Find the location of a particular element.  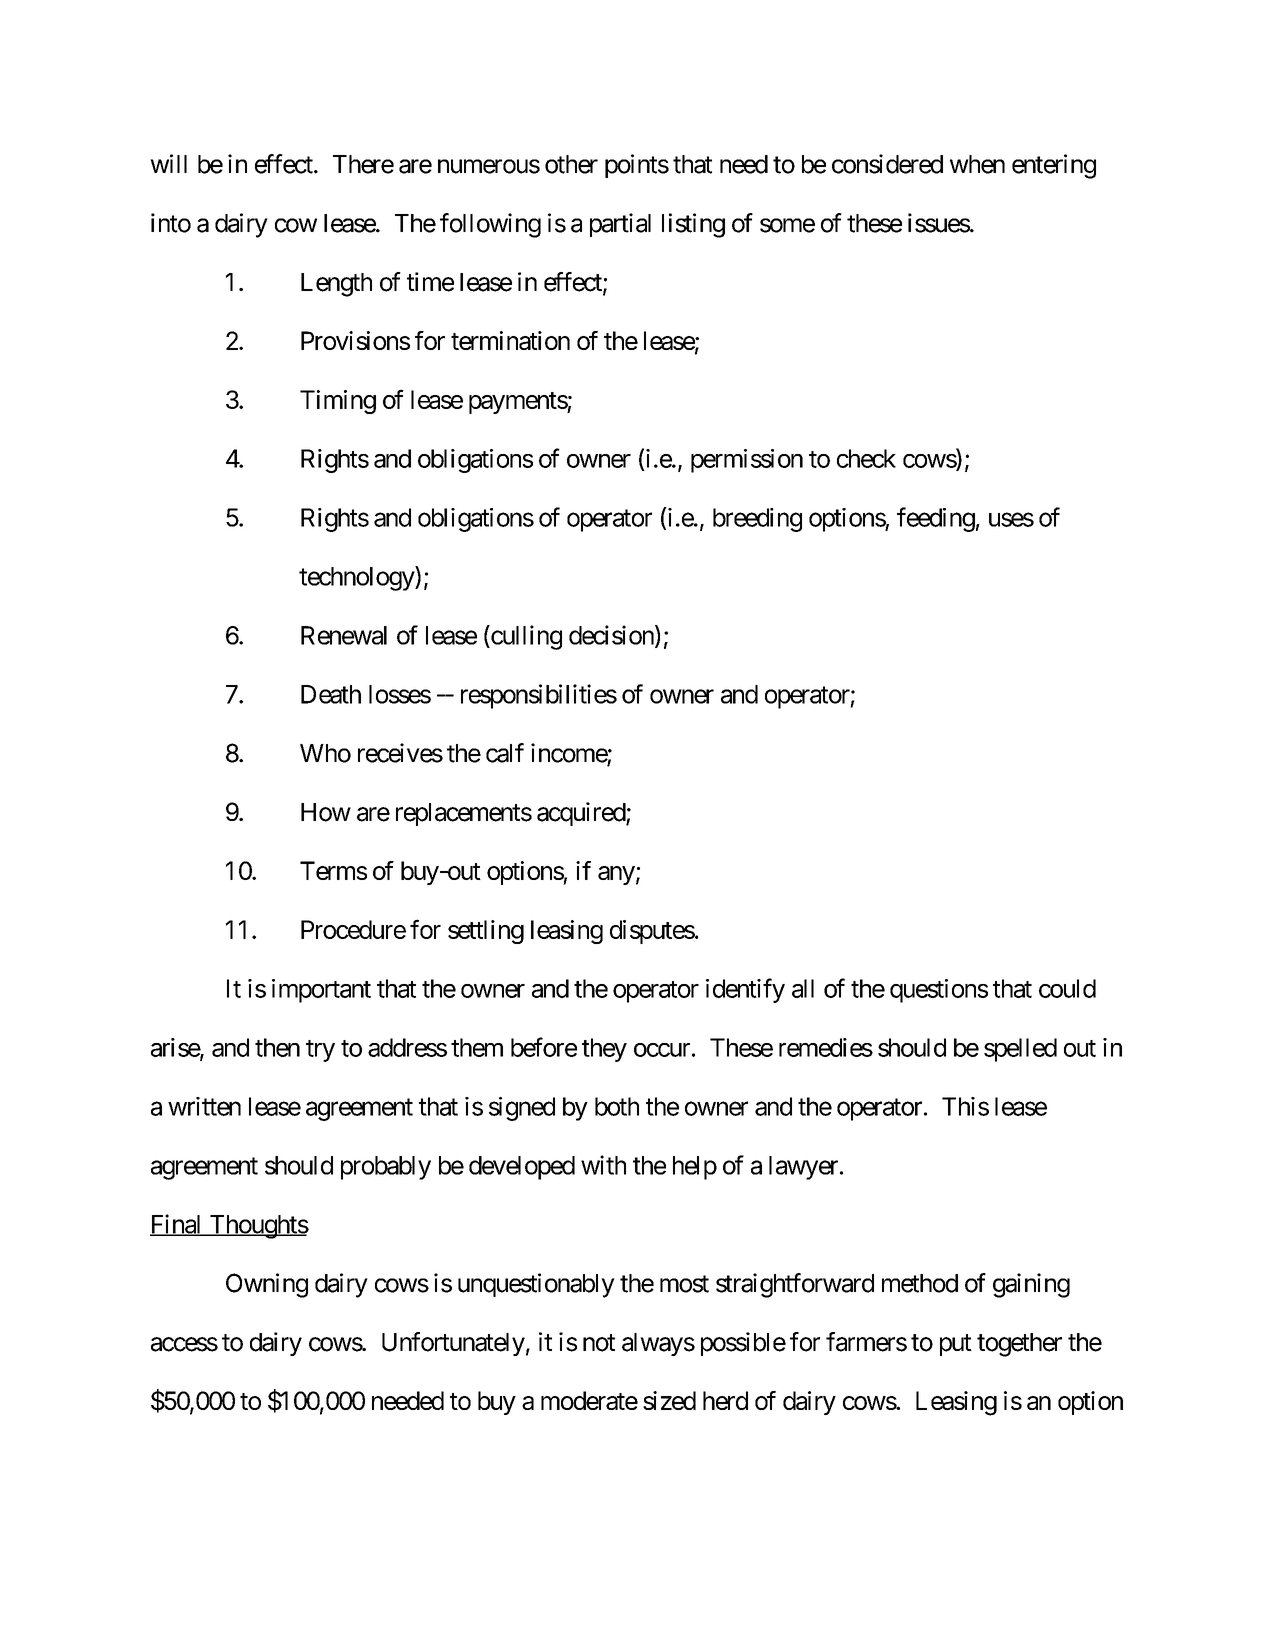

they is located at coordinates (604, 1050).
